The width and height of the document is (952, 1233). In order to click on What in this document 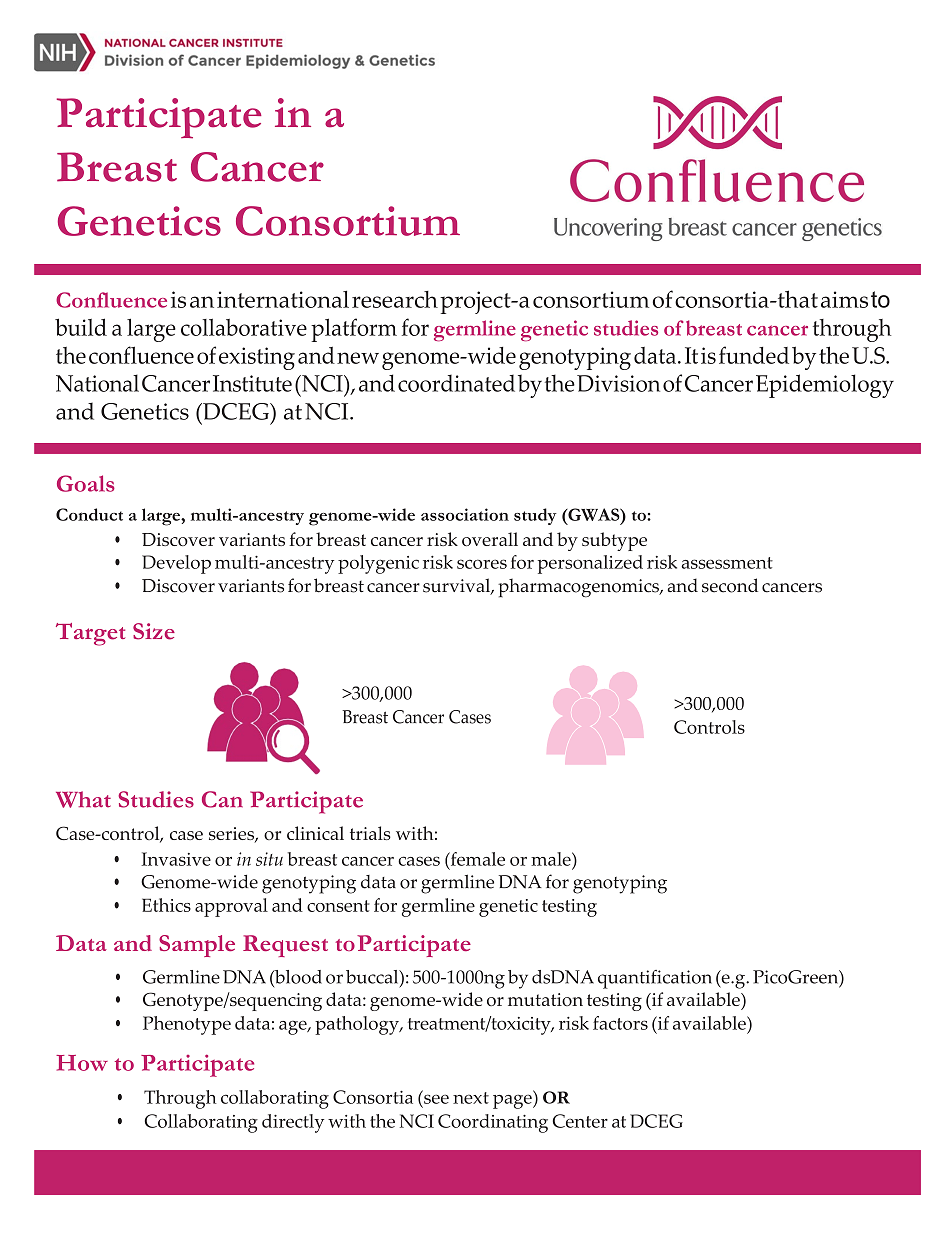, I will do `click(83, 799)`.
